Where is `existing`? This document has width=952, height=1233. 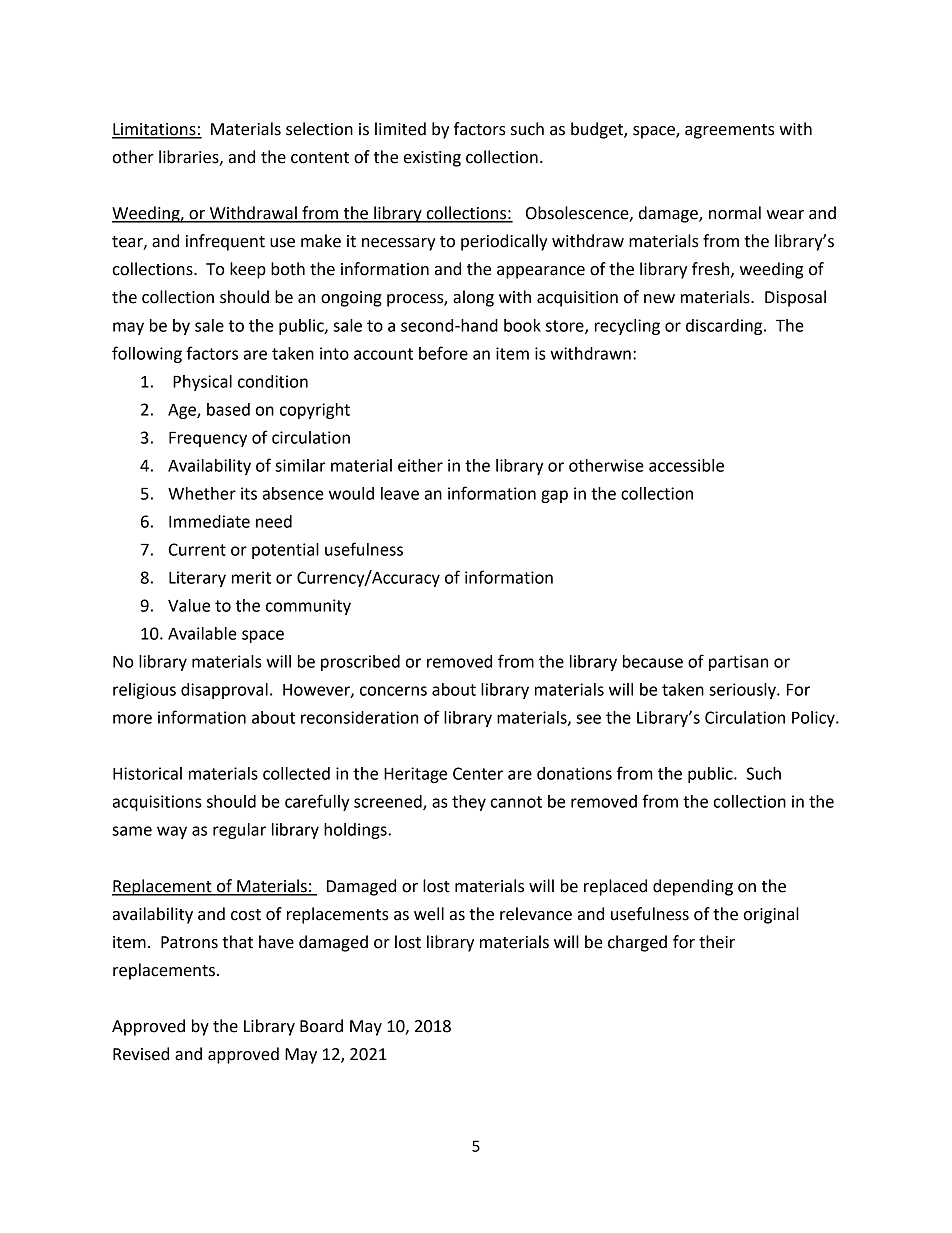
existing is located at coordinates (432, 159).
